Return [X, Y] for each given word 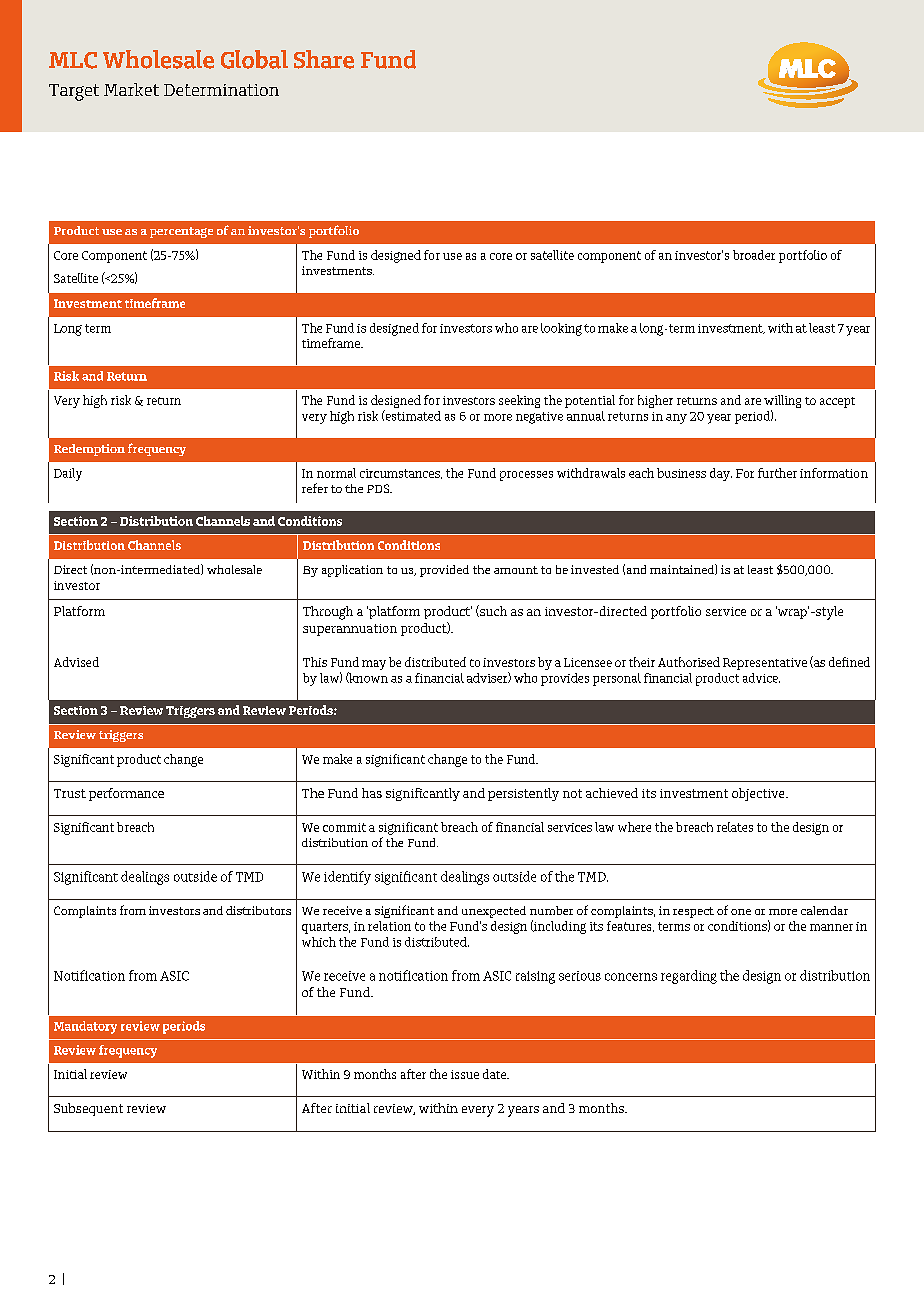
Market [131, 89]
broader [754, 255]
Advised [76, 662]
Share [324, 59]
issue [465, 1074]
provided [444, 571]
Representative [765, 664]
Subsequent [88, 1109]
